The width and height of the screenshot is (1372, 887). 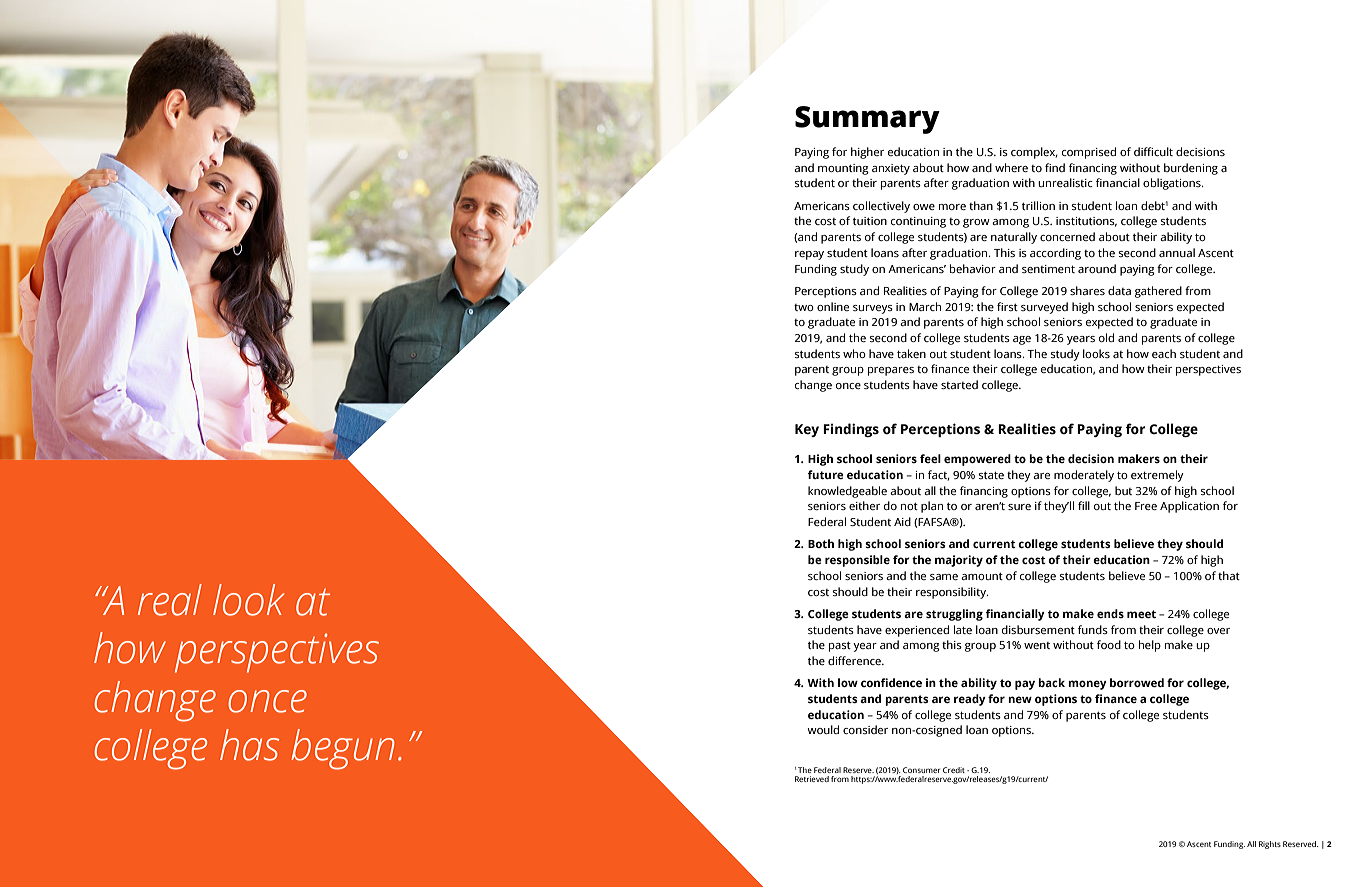 What do you see at coordinates (343, 749) in the screenshot?
I see `begun` at bounding box center [343, 749].
